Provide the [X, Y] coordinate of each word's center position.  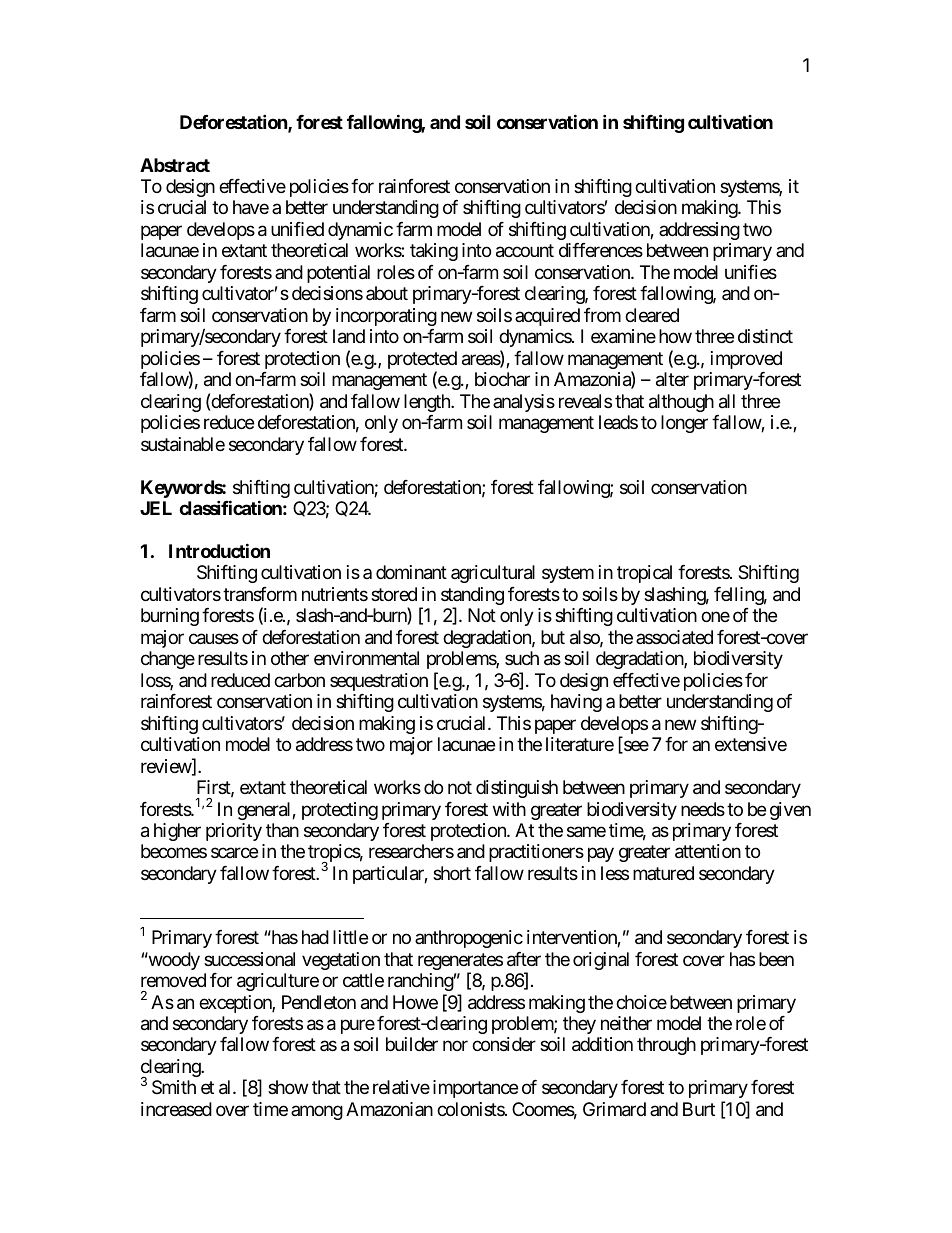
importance [475, 1089]
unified [297, 229]
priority [234, 832]
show [288, 1087]
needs [703, 809]
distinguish [517, 789]
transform [260, 594]
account [525, 251]
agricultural [493, 574]
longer [684, 424]
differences [601, 250]
